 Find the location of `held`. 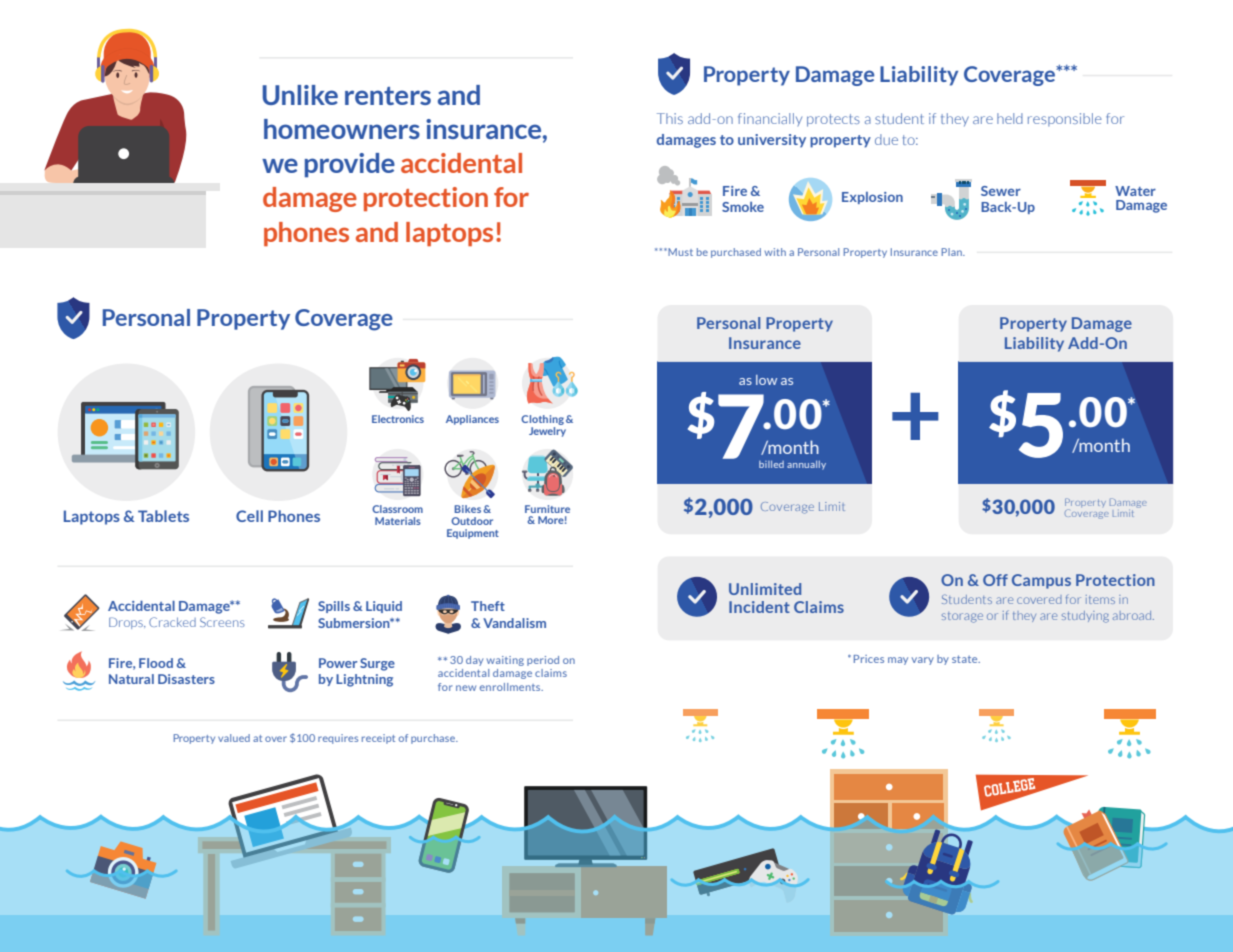

held is located at coordinates (1010, 118).
